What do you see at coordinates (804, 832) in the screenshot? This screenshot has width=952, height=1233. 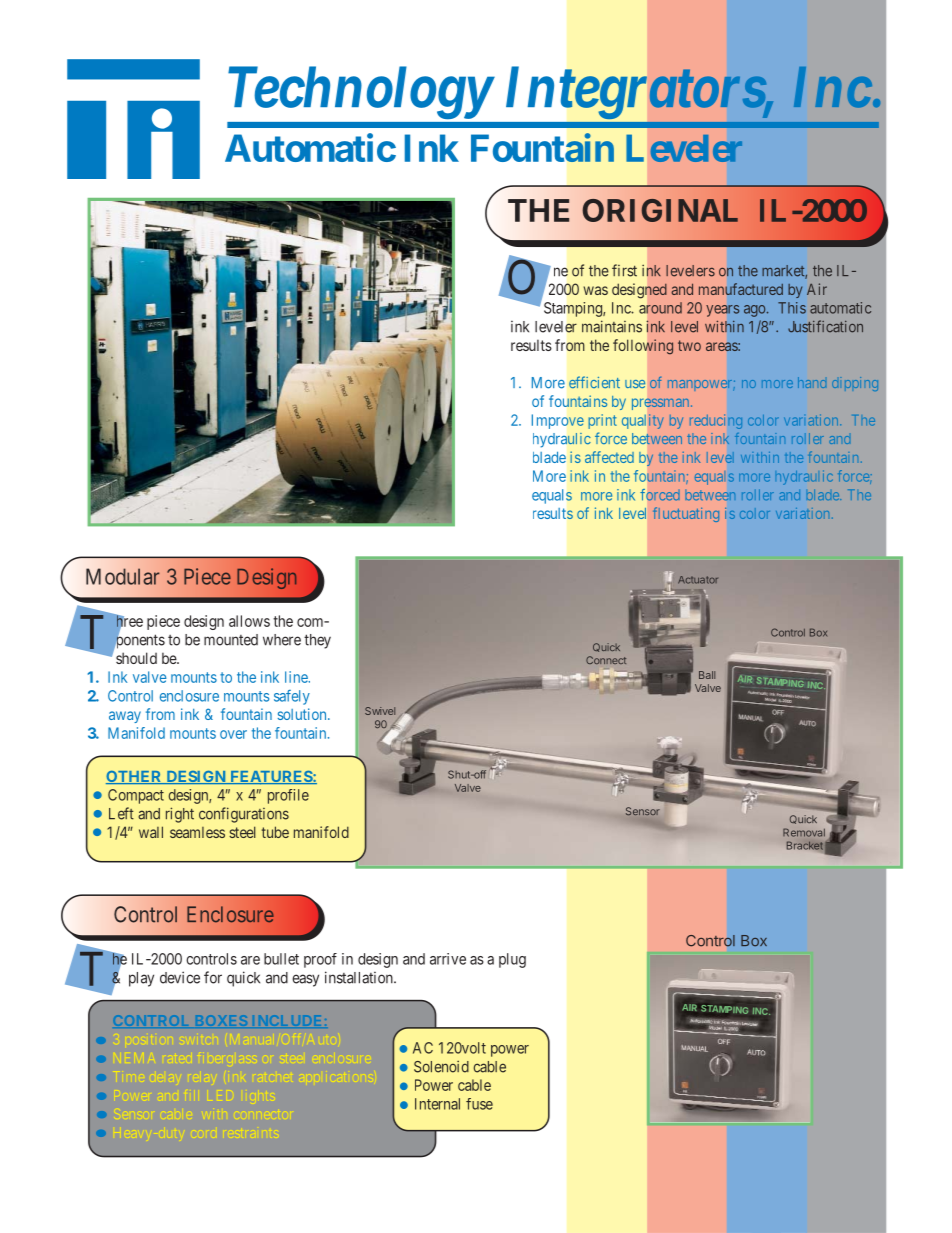 I see `Removal` at bounding box center [804, 832].
